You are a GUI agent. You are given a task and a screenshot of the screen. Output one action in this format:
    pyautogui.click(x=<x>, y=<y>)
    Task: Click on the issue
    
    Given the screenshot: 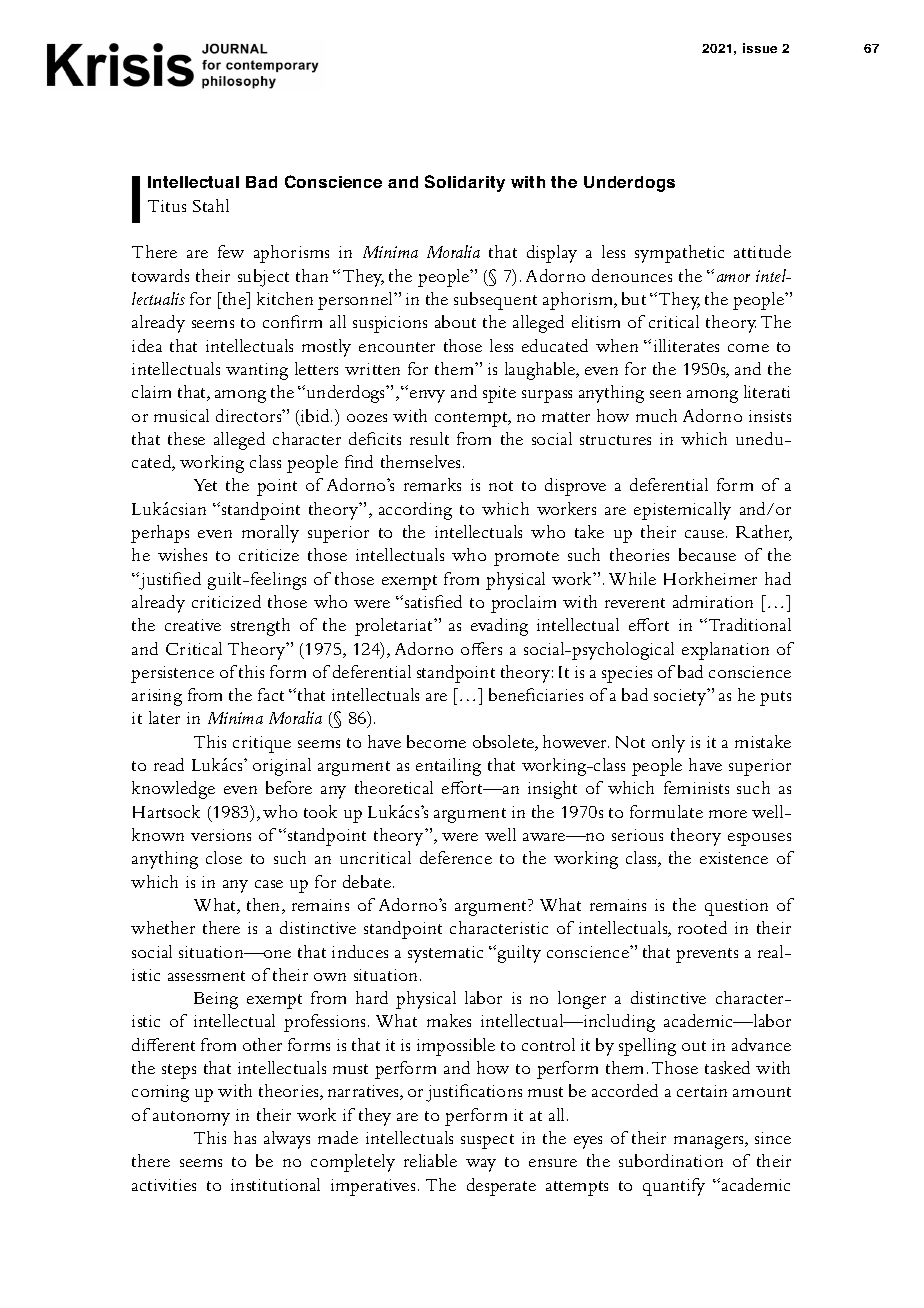 What is the action you would take?
    pyautogui.click(x=760, y=48)
